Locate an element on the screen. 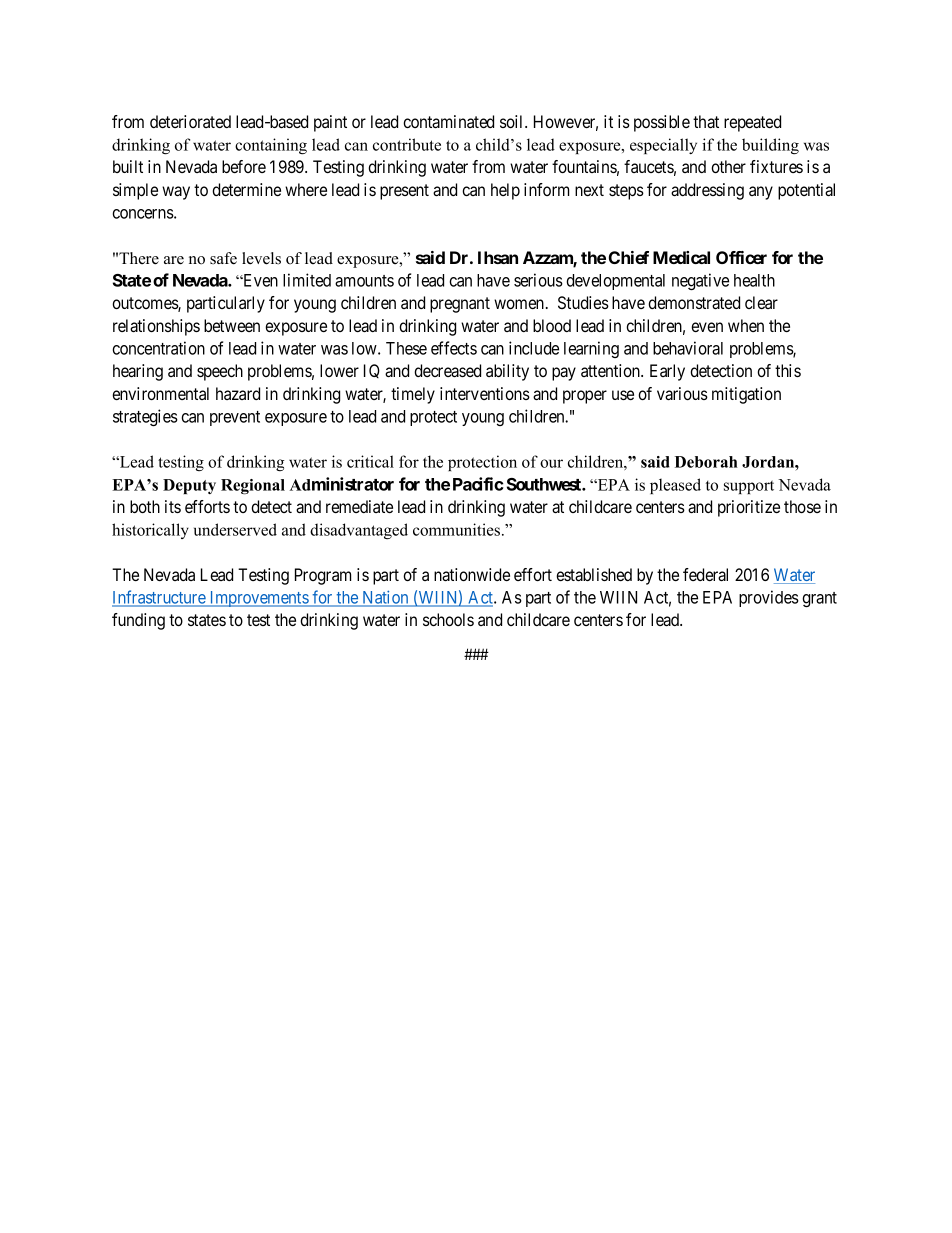 The height and width of the screenshot is (1233, 952). schools is located at coordinates (448, 619).
